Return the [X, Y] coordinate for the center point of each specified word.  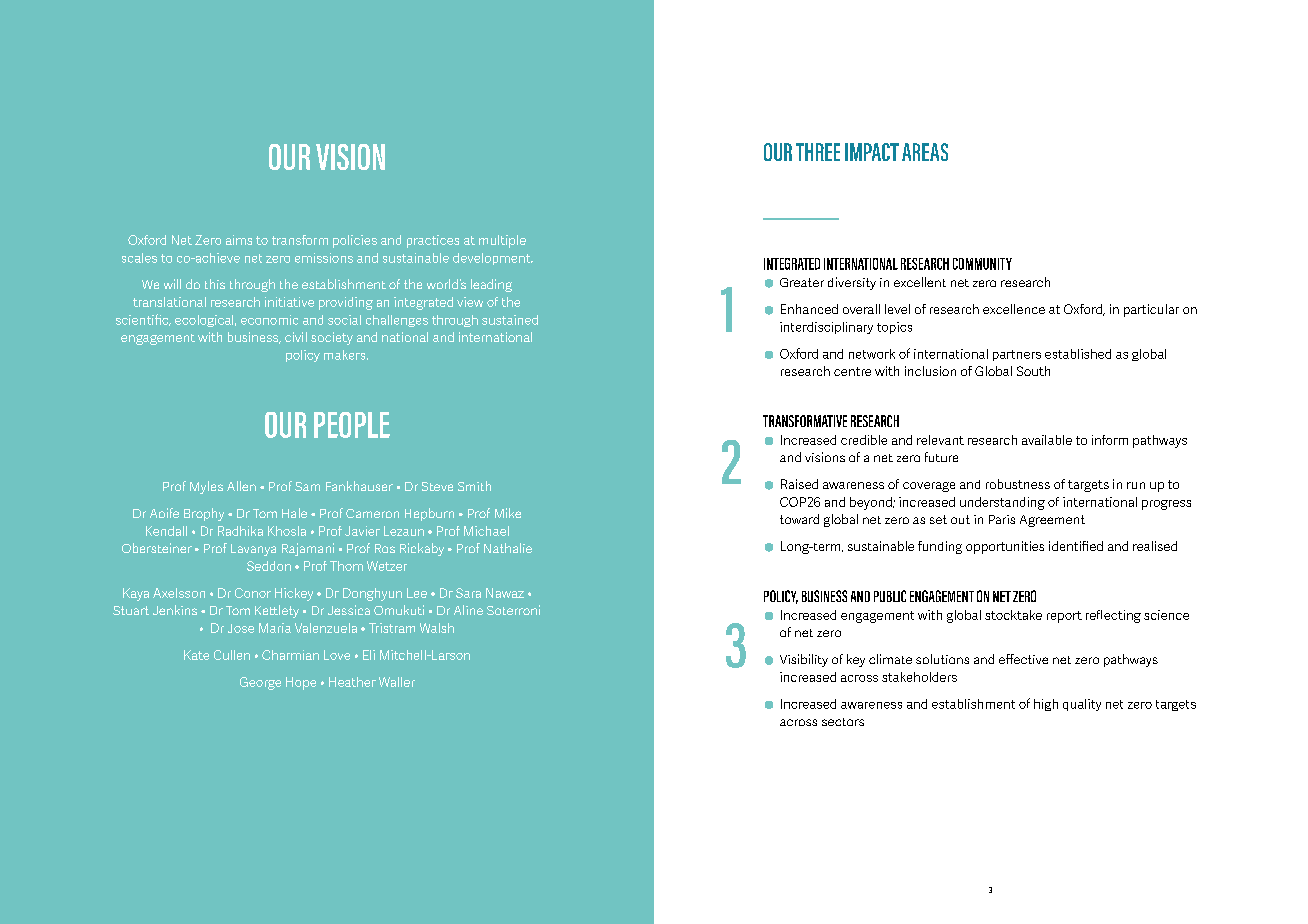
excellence [1014, 309]
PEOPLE [352, 425]
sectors [843, 722]
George [260, 683]
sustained [510, 320]
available [1047, 440]
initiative [289, 302]
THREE [818, 152]
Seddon [269, 566]
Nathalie [508, 548]
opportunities [1005, 547]
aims [239, 240]
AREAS [925, 152]
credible [864, 440]
